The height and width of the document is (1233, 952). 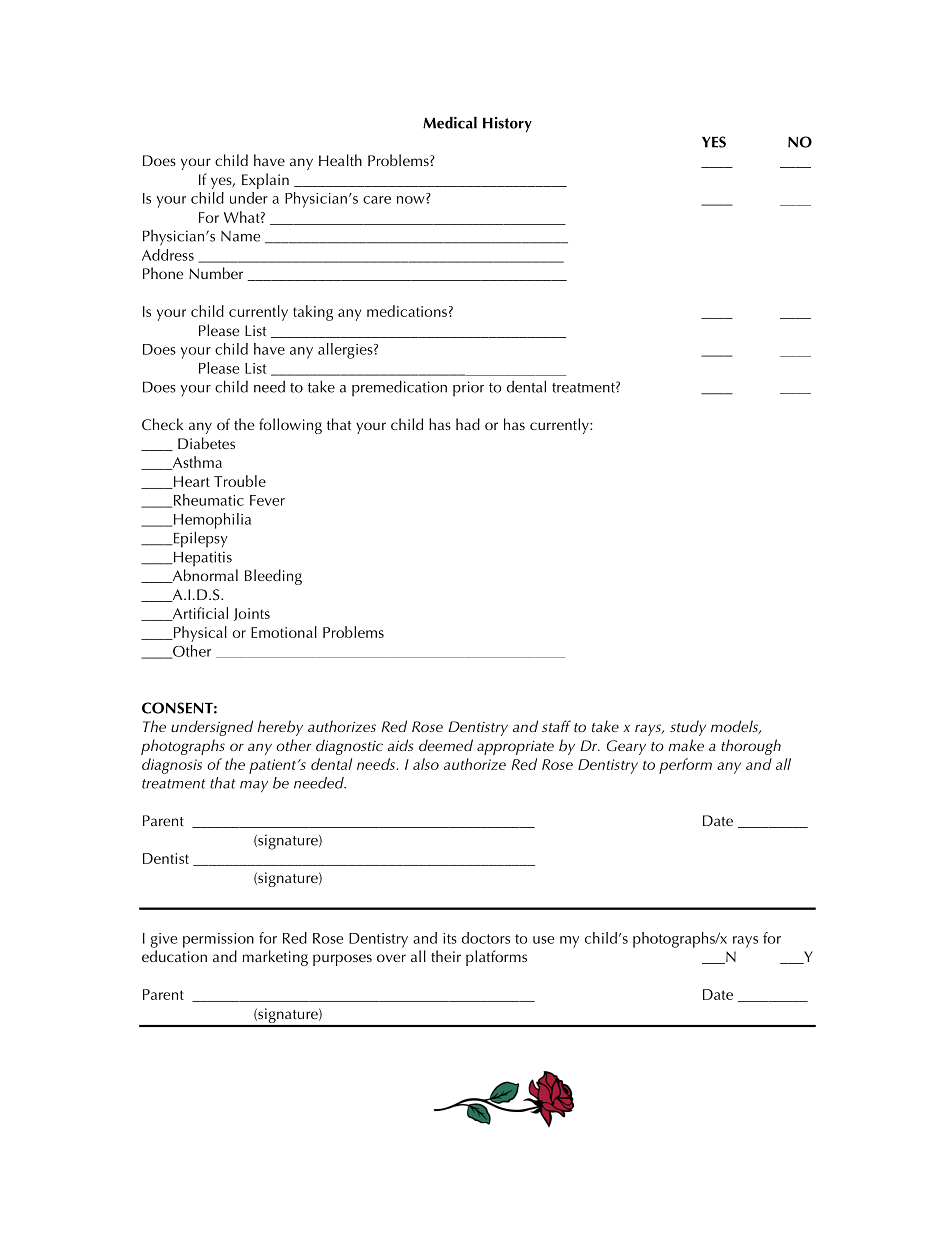 I want to click on History, so click(x=507, y=125).
